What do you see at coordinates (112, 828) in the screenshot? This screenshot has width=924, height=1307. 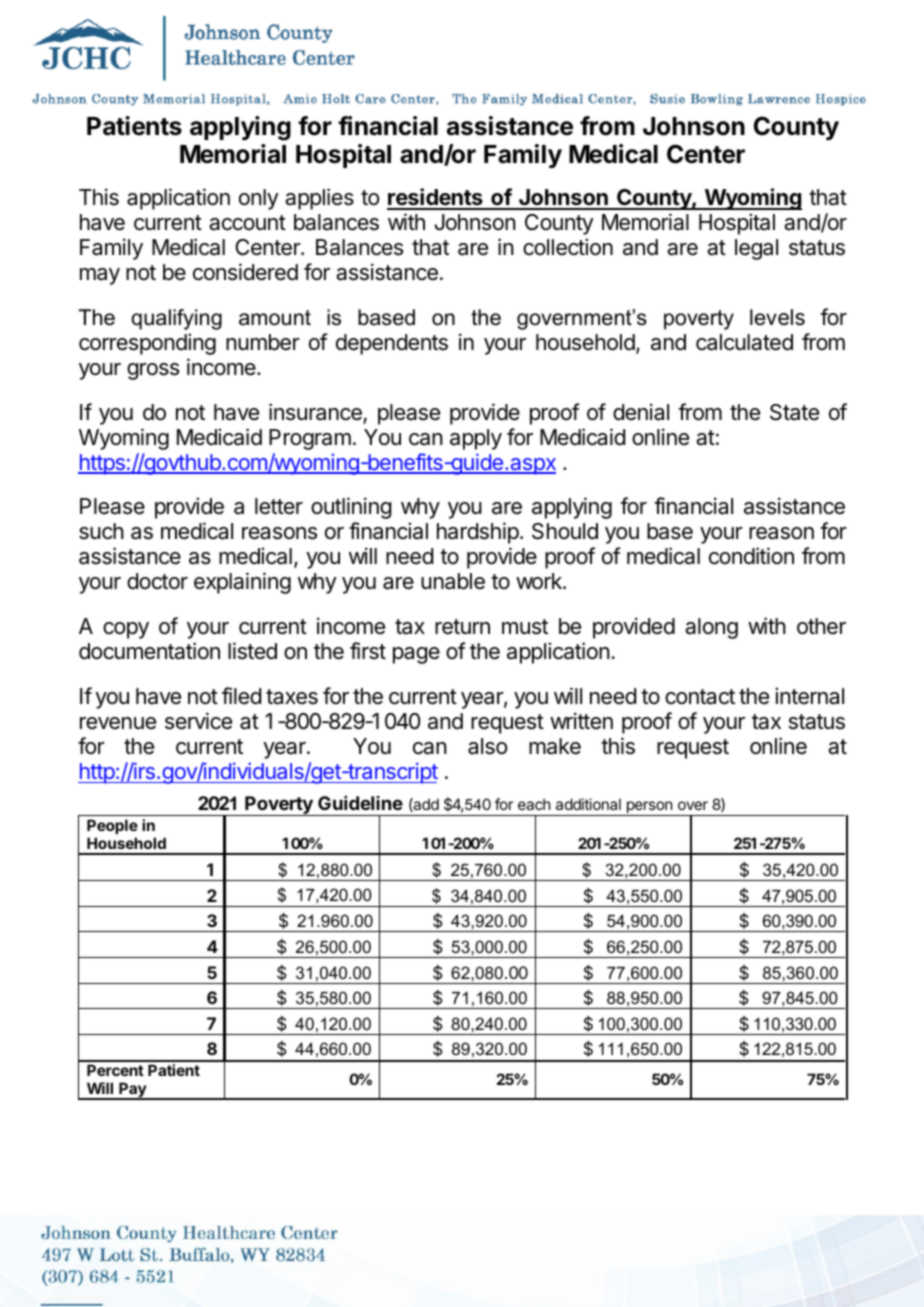 I see `People` at bounding box center [112, 828].
